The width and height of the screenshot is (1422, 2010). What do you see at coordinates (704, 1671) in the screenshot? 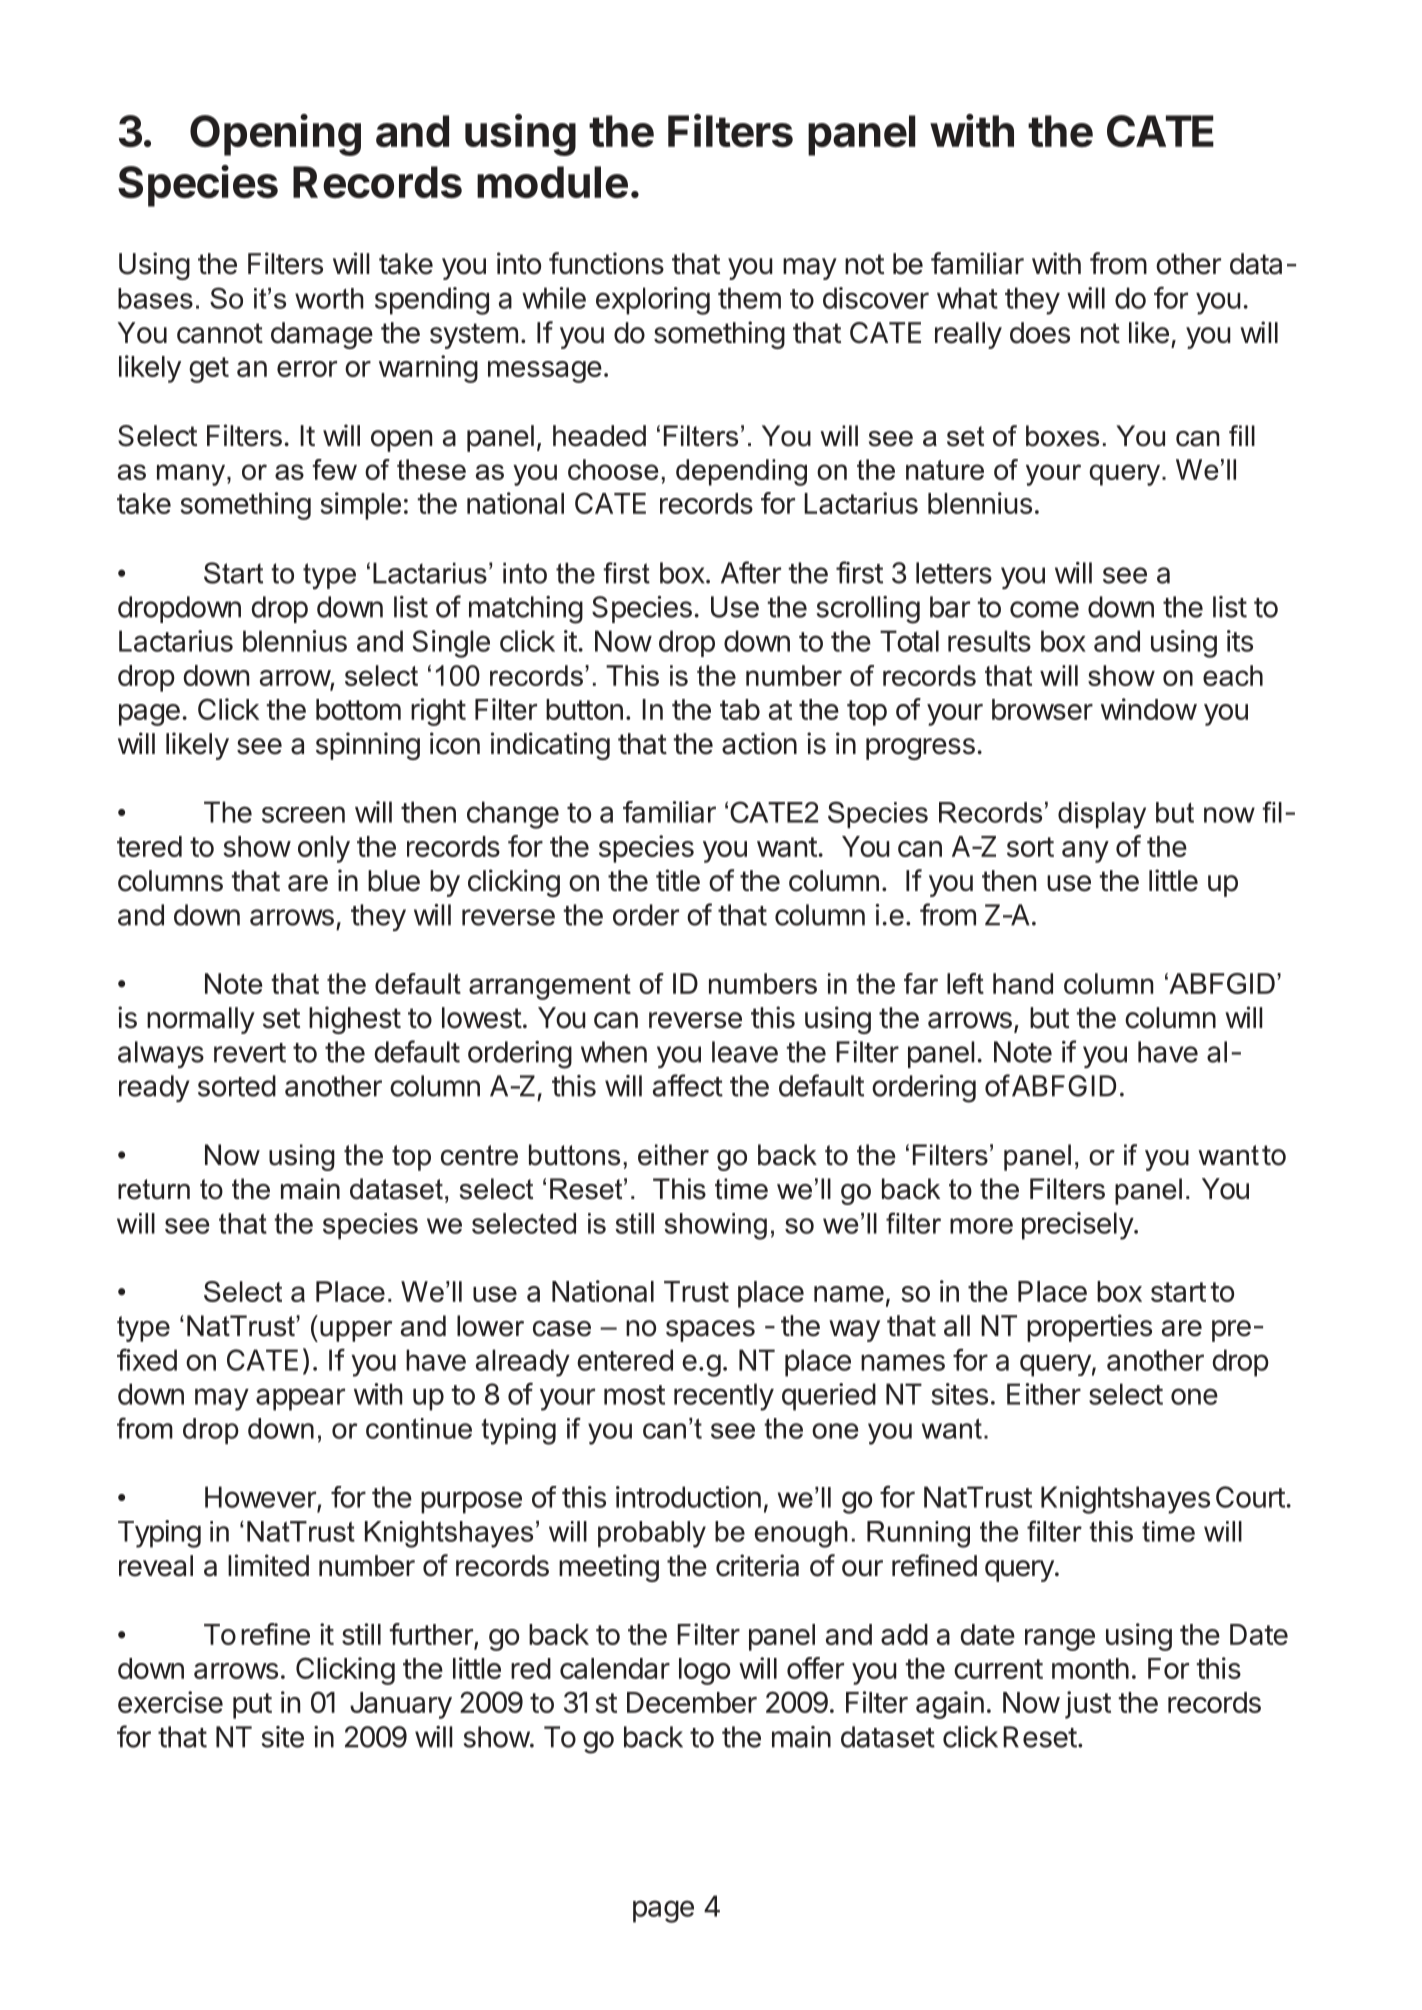
I see `logo` at bounding box center [704, 1671].
